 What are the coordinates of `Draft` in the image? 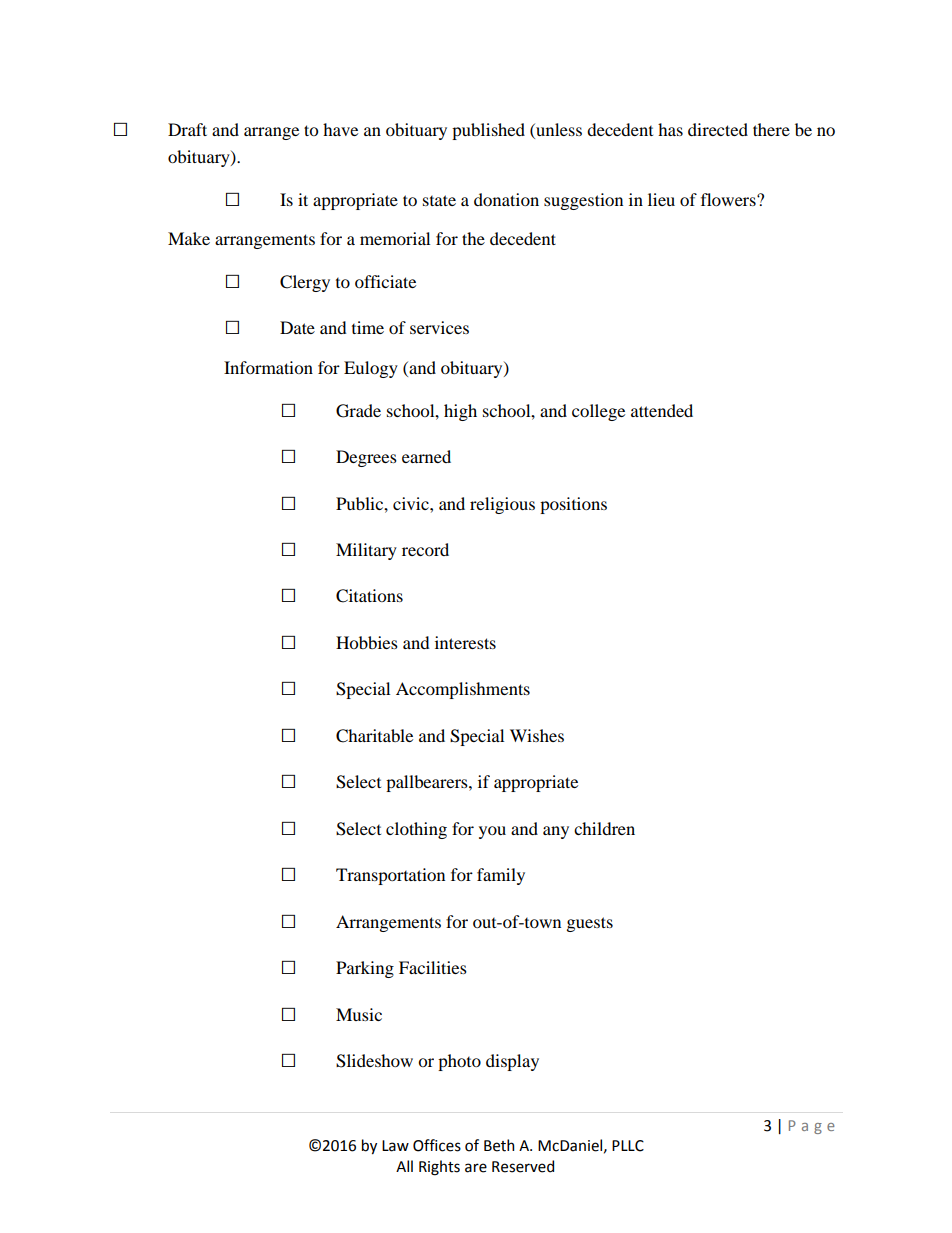 It's located at (187, 129).
